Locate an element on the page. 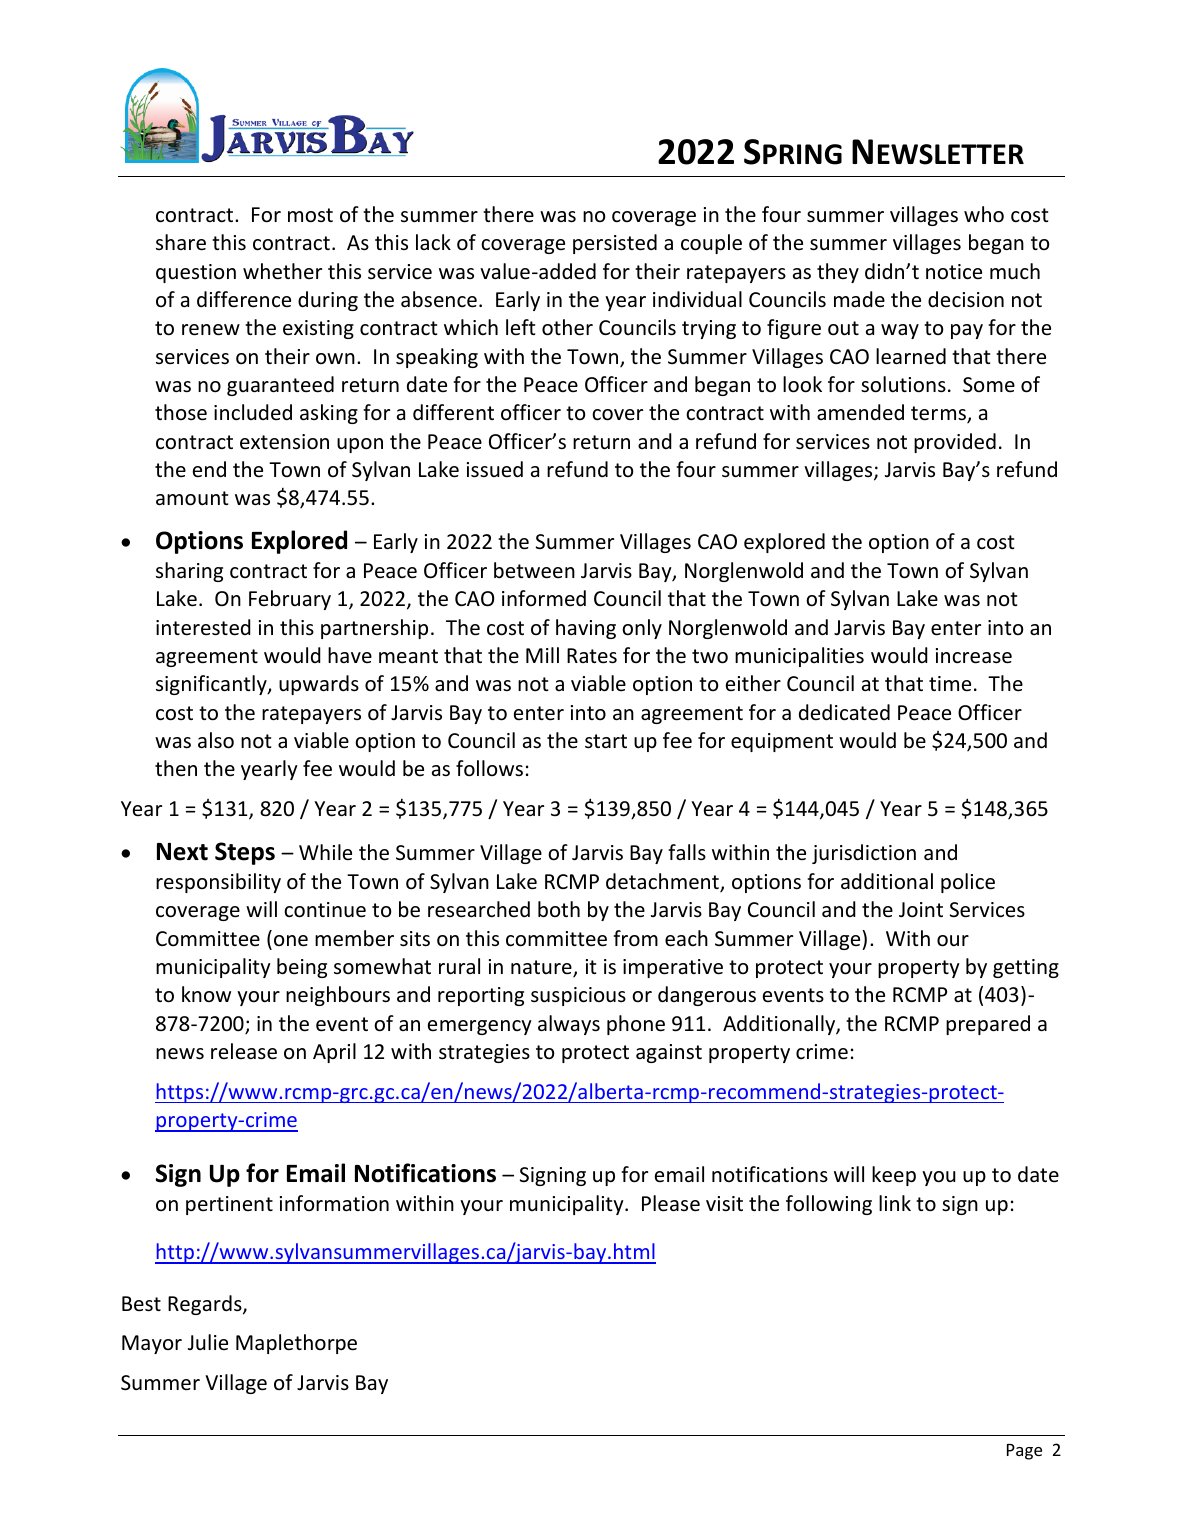  between is located at coordinates (534, 570).
